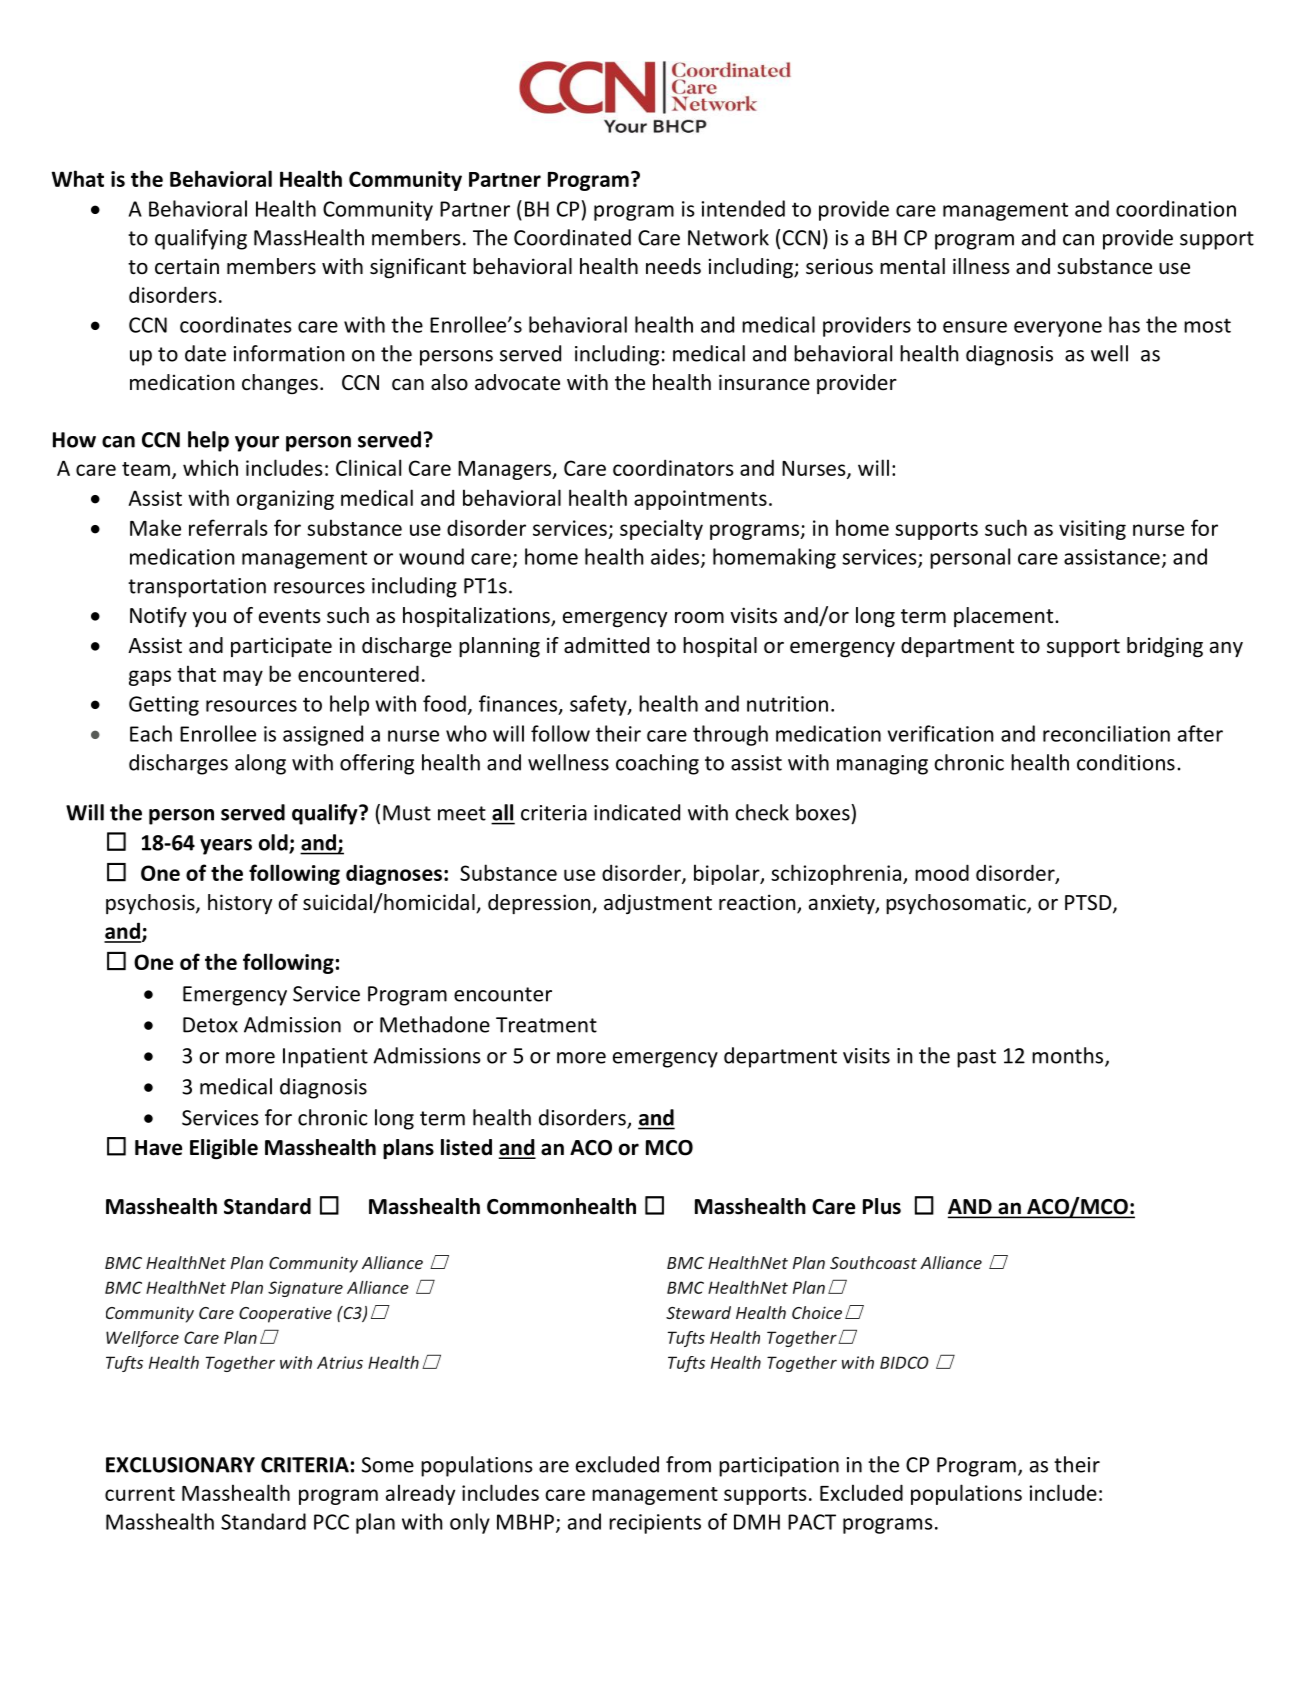 This screenshot has height=1691, width=1307. Describe the element at coordinates (226, 847) in the screenshot. I see `years` at that location.
